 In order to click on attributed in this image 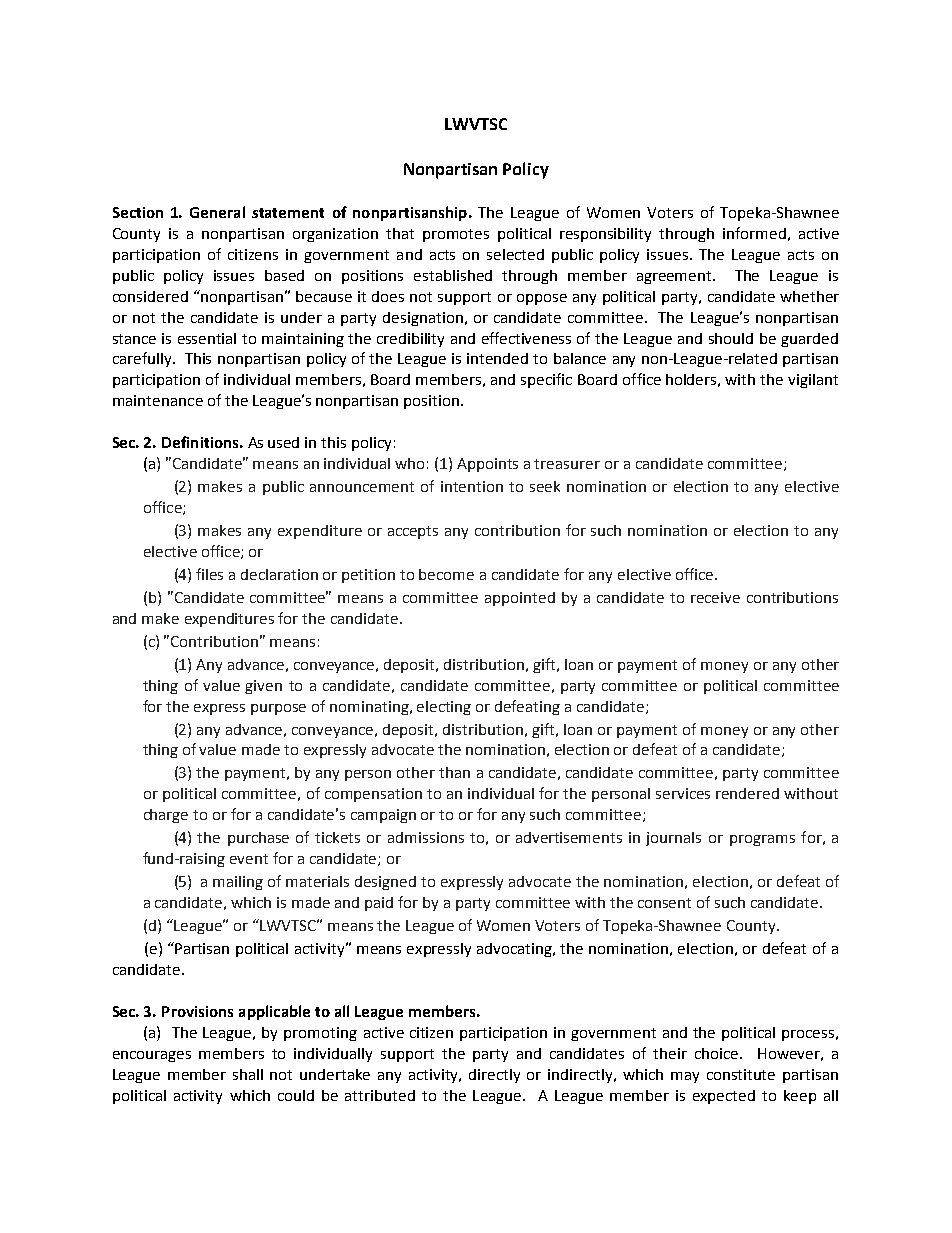, I will do `click(380, 1095)`.
